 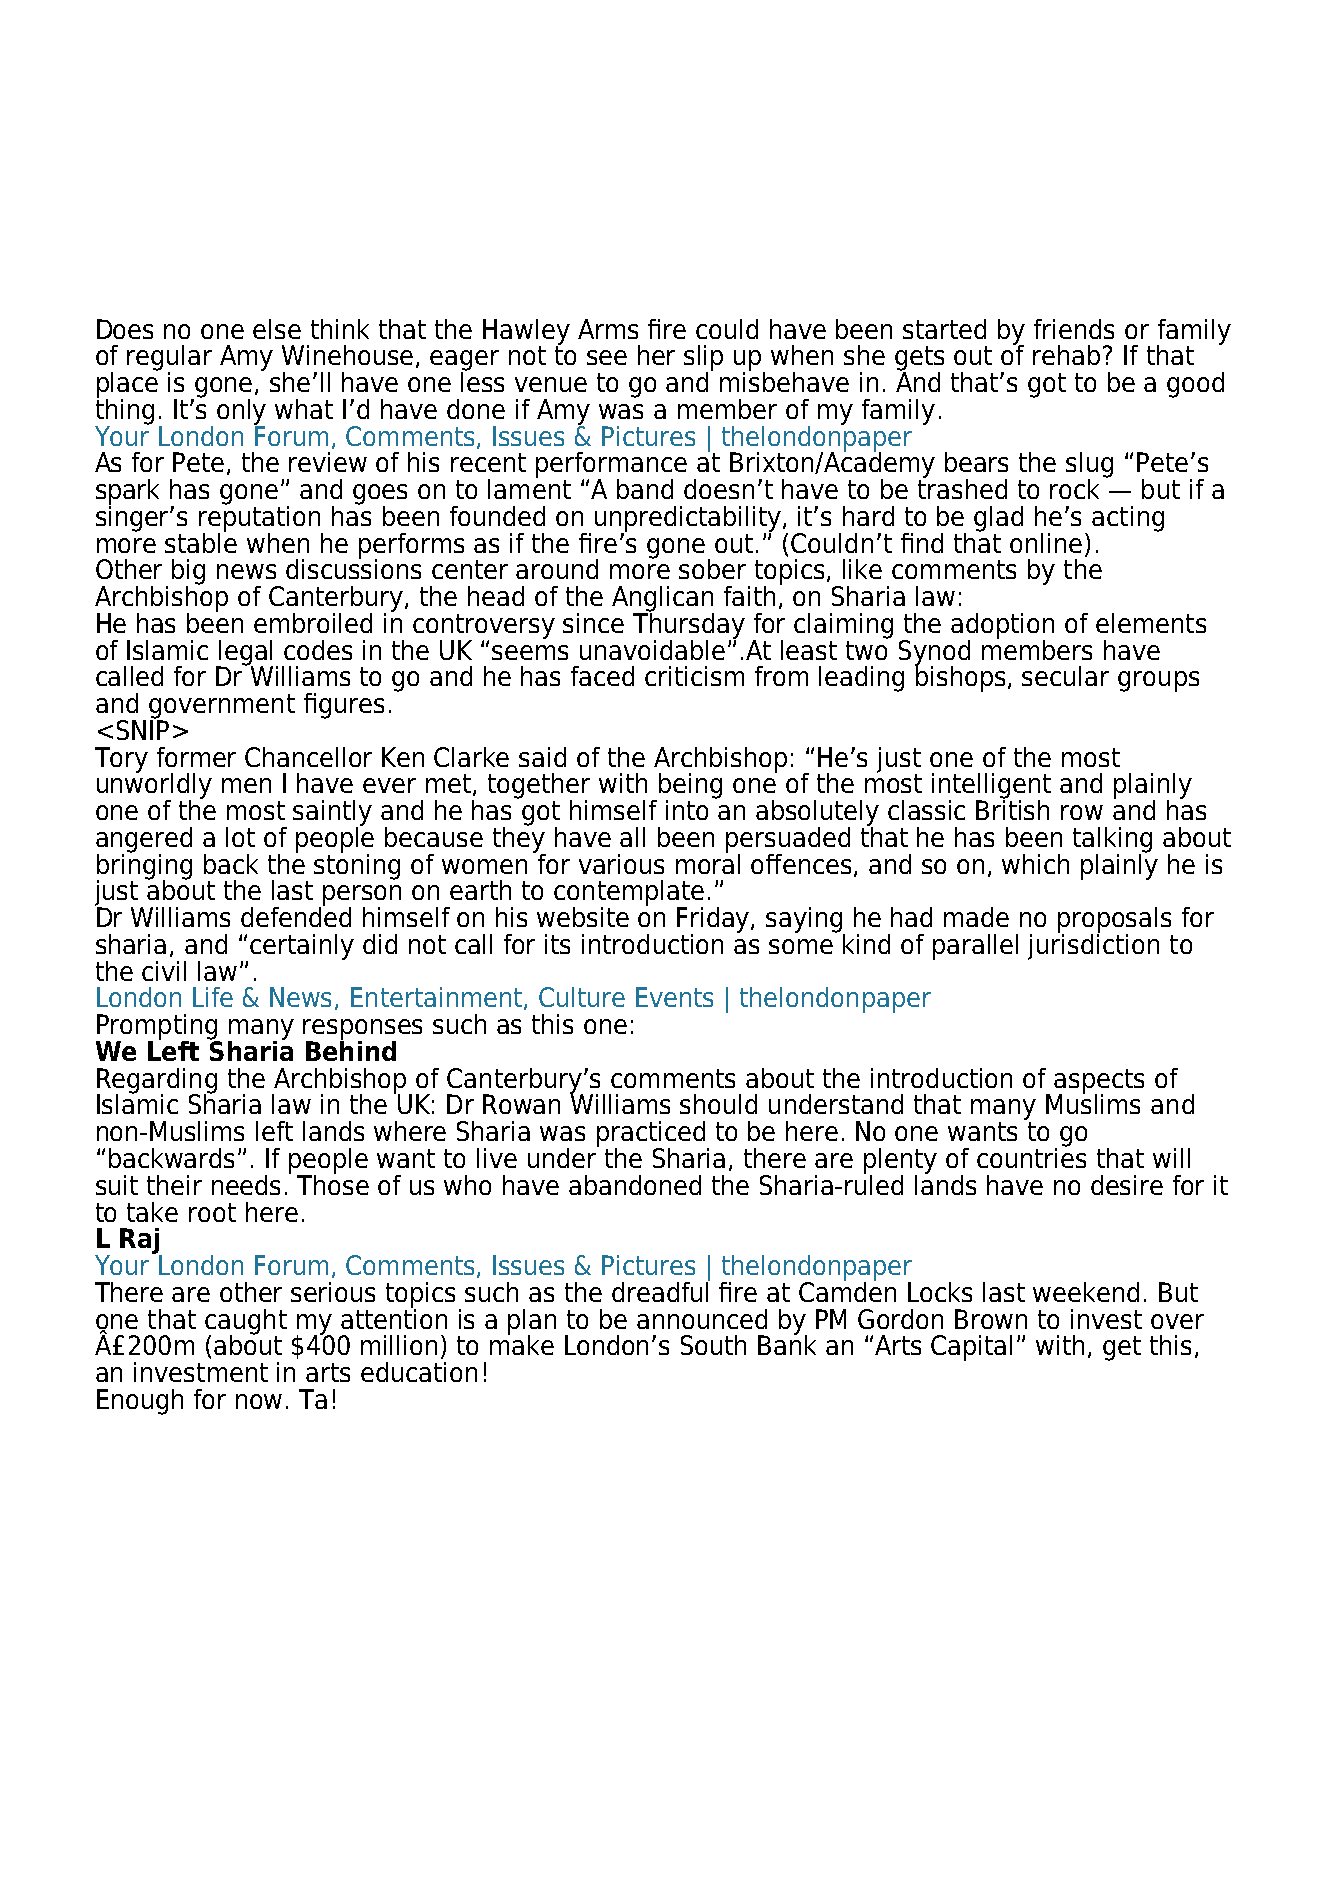 What do you see at coordinates (1035, 864) in the document?
I see `which` at bounding box center [1035, 864].
